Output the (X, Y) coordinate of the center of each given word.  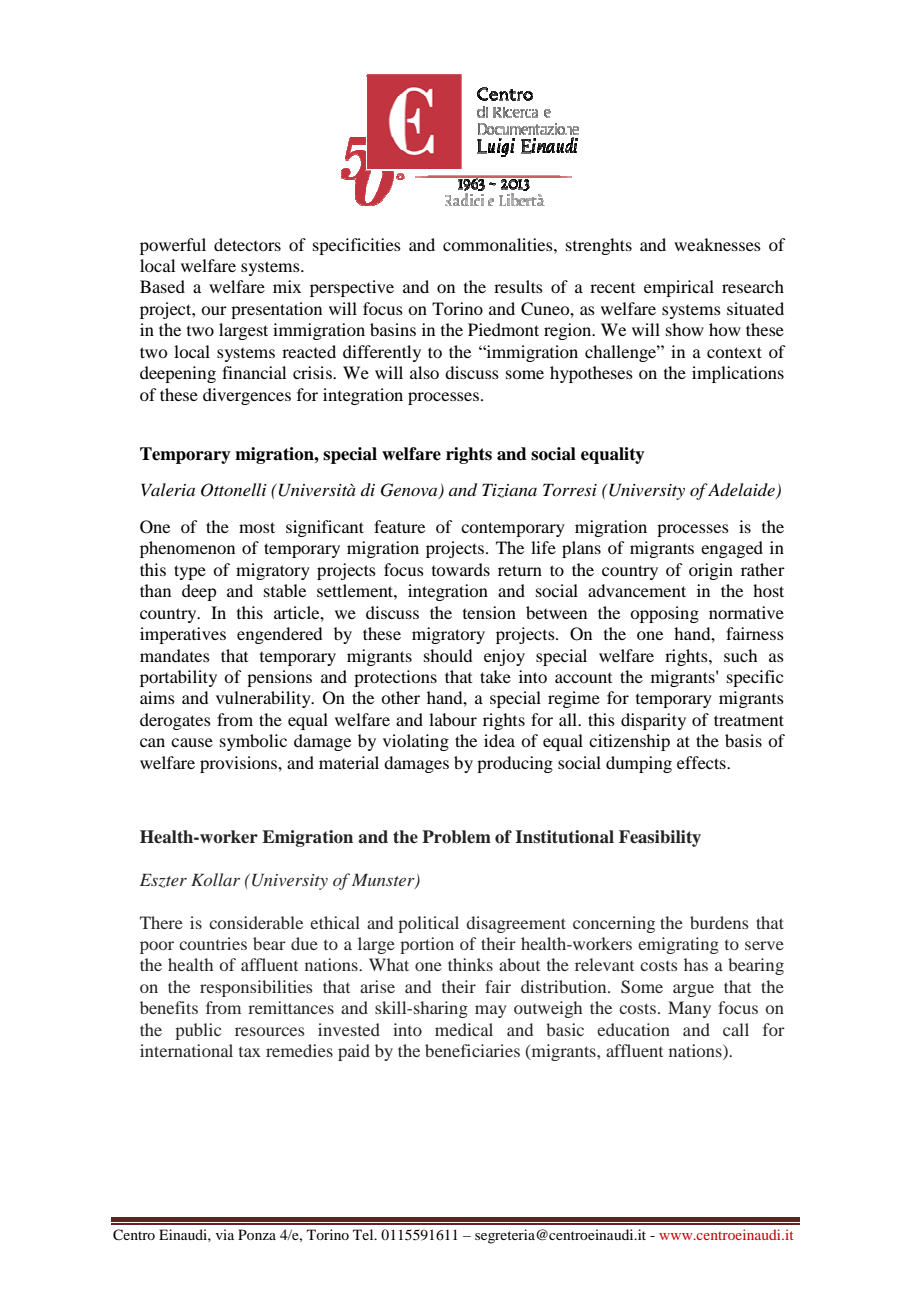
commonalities (499, 244)
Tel (364, 1234)
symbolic (253, 742)
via (225, 1234)
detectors (247, 244)
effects (702, 762)
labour (453, 719)
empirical (679, 288)
